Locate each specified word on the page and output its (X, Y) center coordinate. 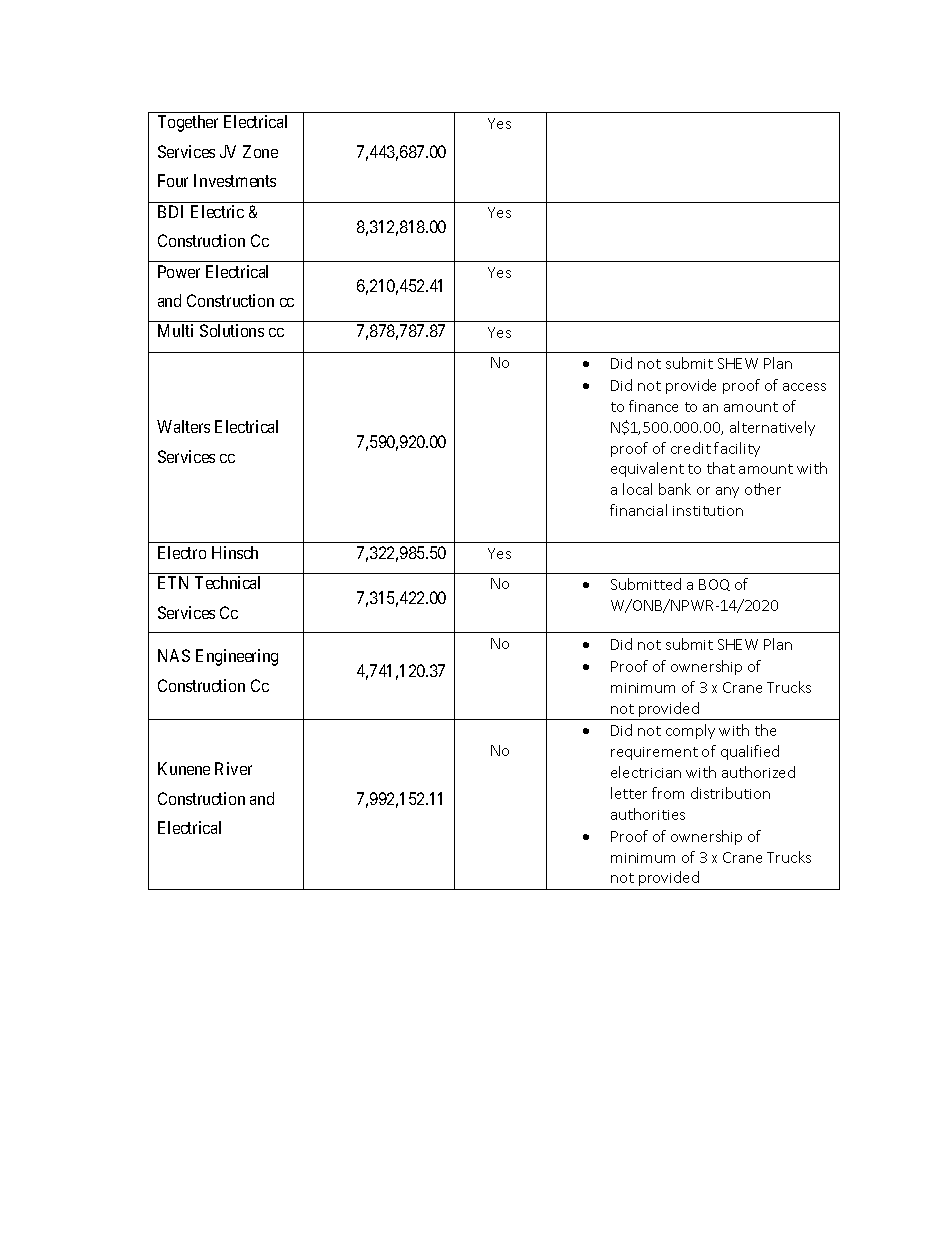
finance (653, 406)
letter (629, 793)
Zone (260, 151)
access (804, 387)
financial (638, 510)
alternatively (772, 428)
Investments (235, 180)
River (233, 768)
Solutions (232, 330)
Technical (227, 582)
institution (708, 511)
